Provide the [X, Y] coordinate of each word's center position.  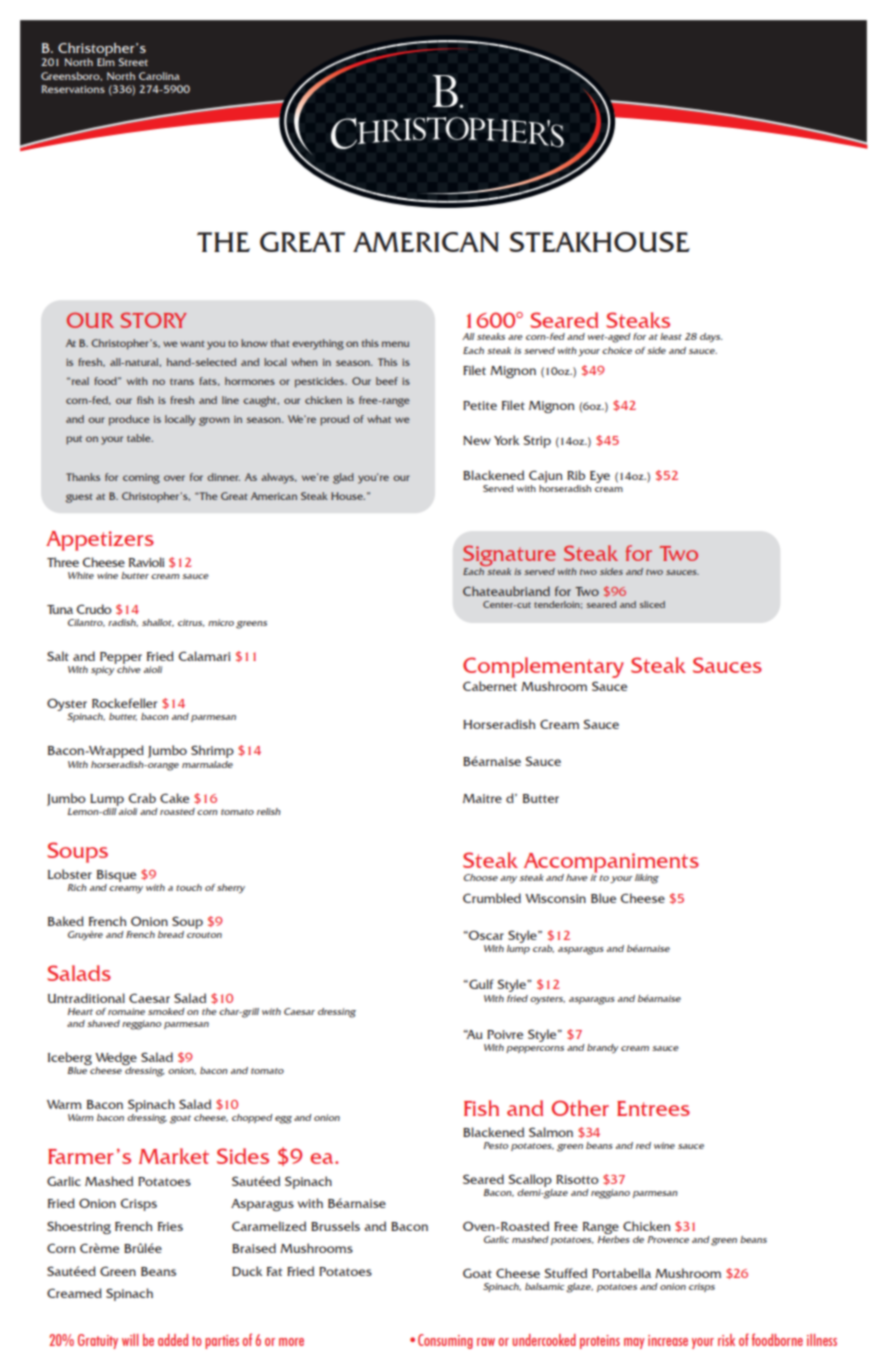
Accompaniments [611, 864]
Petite [480, 405]
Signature [509, 557]
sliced [652, 604]
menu [395, 344]
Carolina [159, 76]
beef [387, 381]
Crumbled [492, 898]
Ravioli [146, 562]
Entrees [653, 1108]
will [130, 1340]
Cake [174, 798]
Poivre [505, 1034]
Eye [600, 477]
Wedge [116, 1060]
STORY [153, 320]
